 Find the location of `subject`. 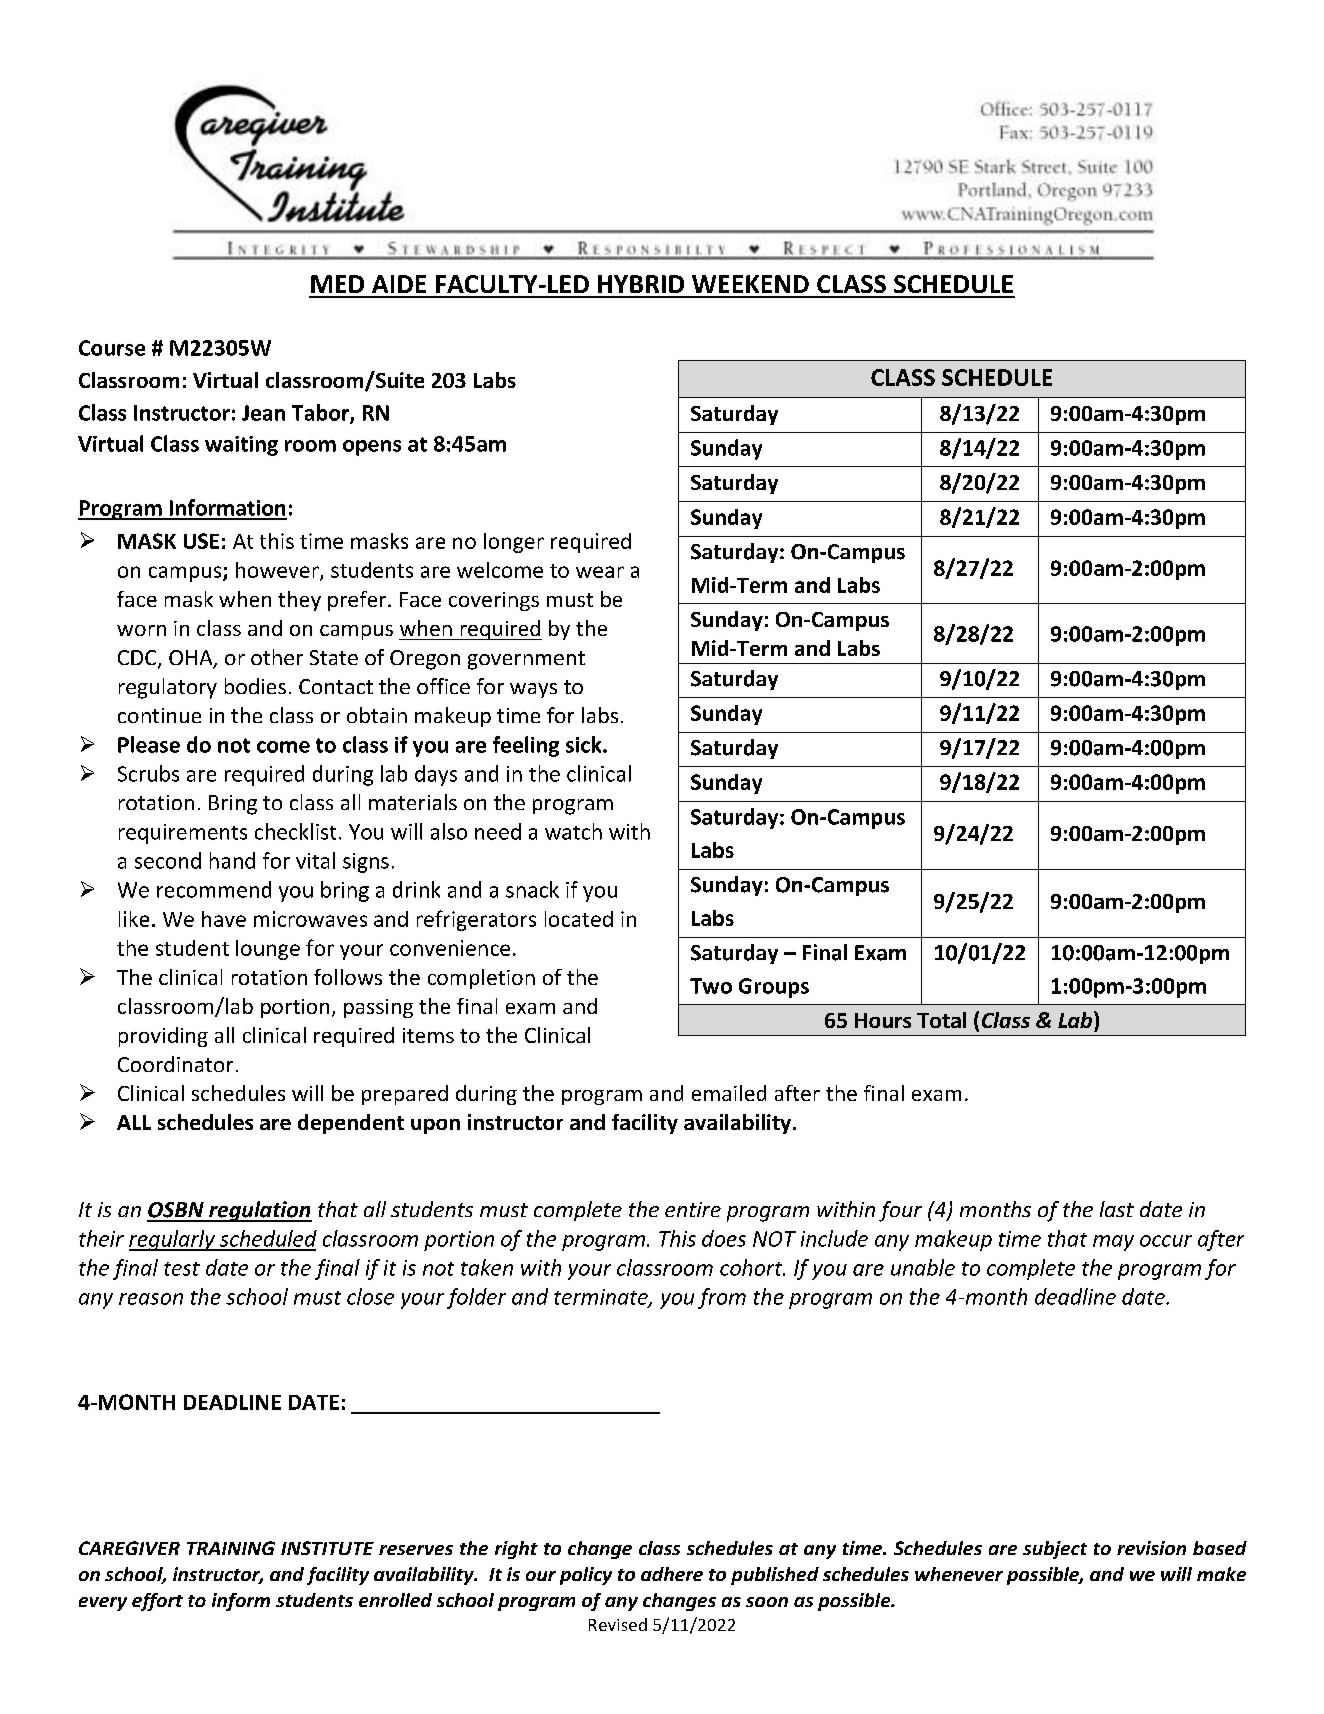

subject is located at coordinates (1055, 1550).
